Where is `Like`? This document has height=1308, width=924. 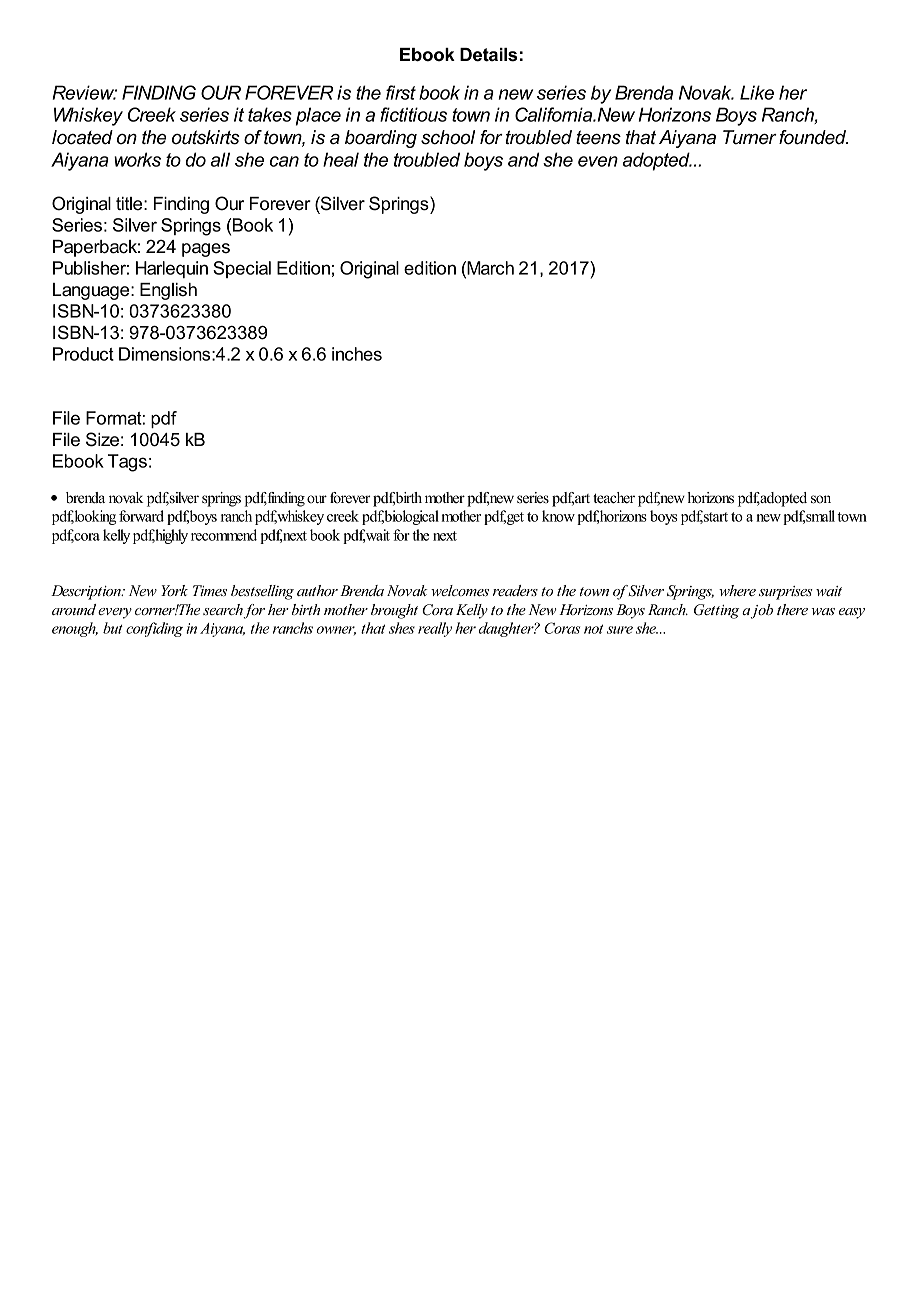 Like is located at coordinates (757, 92).
